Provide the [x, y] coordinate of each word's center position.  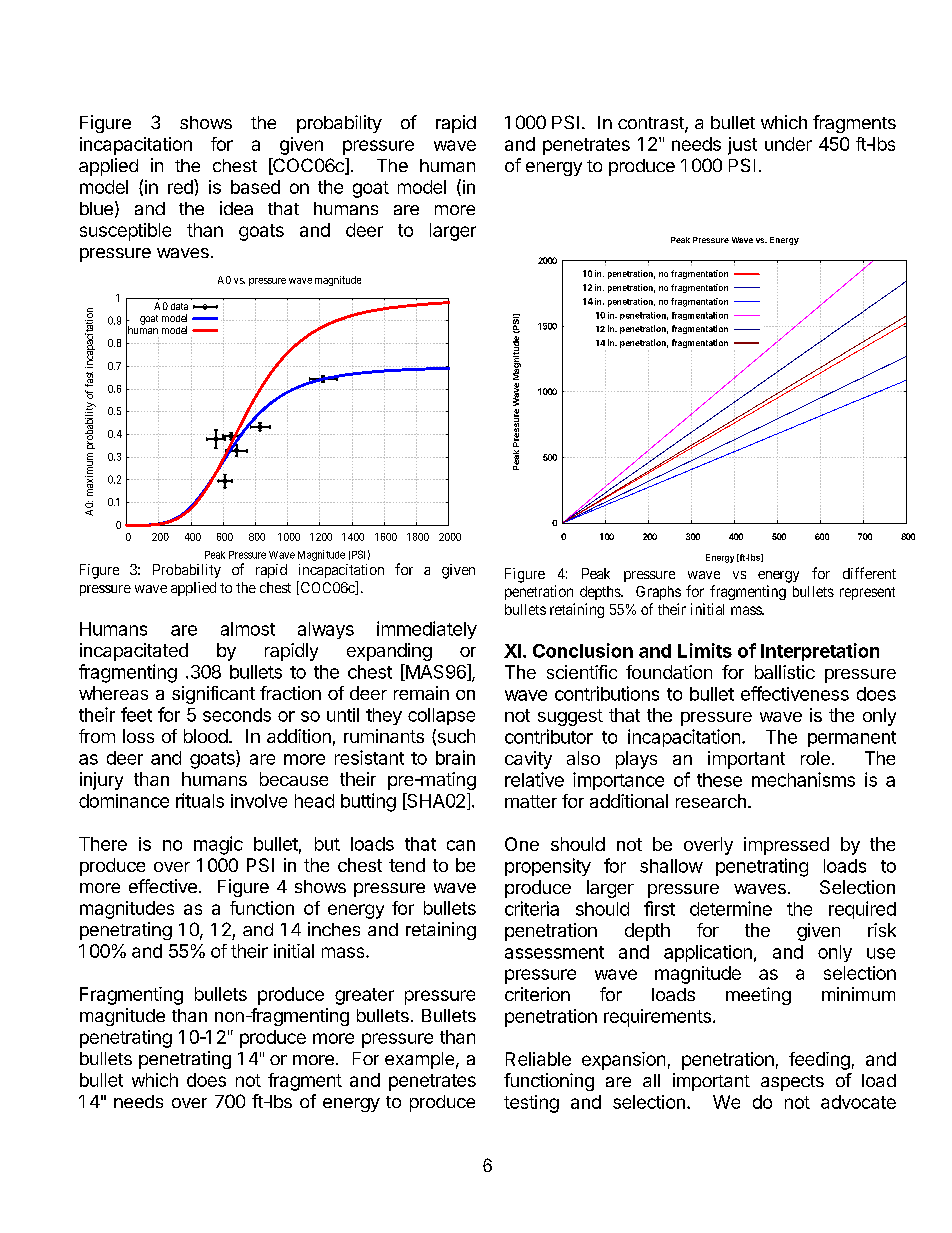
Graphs [658, 593]
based [255, 187]
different [869, 573]
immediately [427, 630]
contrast [652, 124]
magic [218, 845]
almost [248, 629]
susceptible [125, 232]
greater [364, 996]
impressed [786, 846]
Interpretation [820, 652]
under [788, 144]
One [522, 844]
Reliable [538, 1059]
